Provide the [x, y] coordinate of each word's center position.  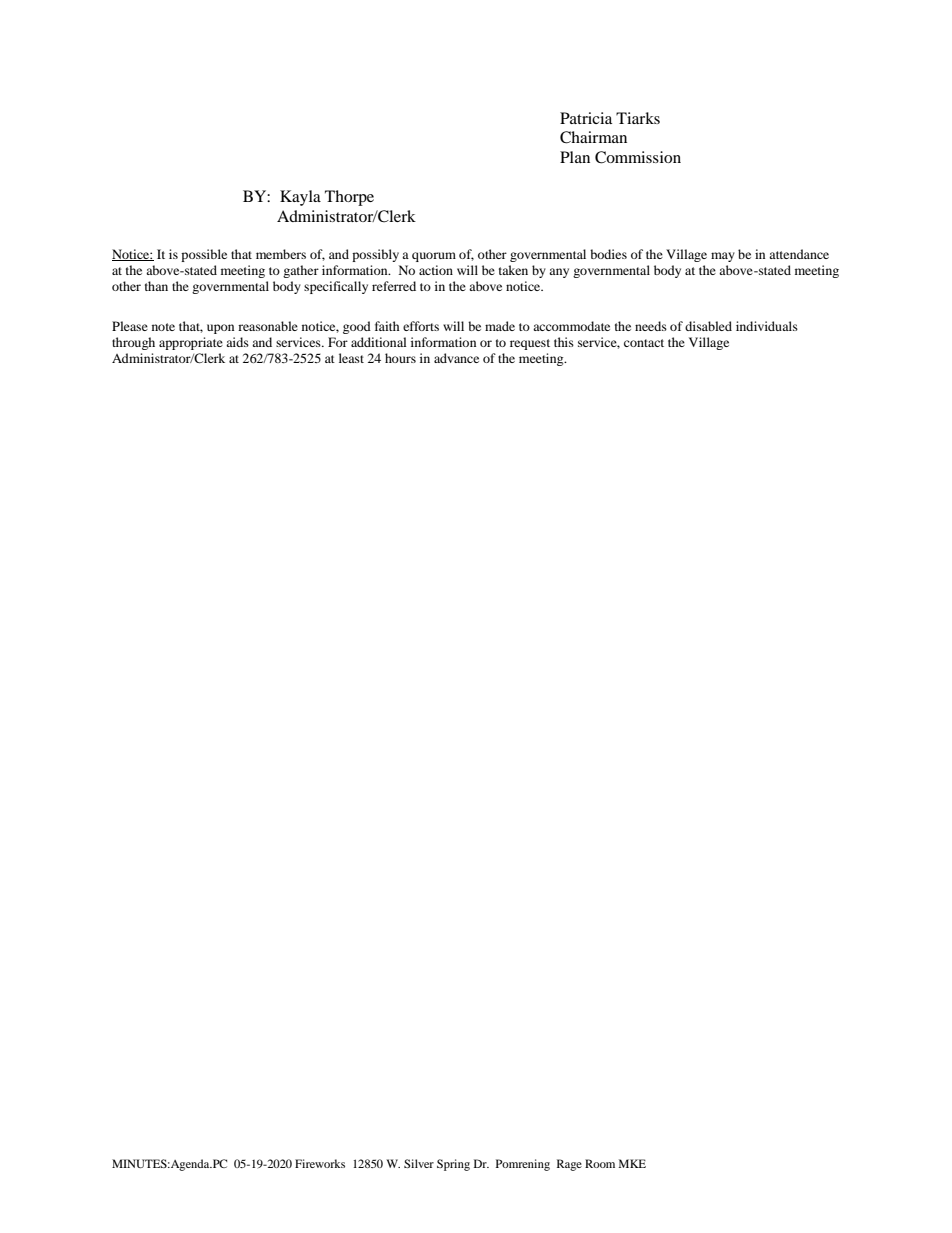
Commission [638, 157]
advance [456, 358]
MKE [632, 1163]
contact [644, 343]
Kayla [300, 198]
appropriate [191, 343]
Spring [453, 1165]
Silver [419, 1163]
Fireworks [320, 1163]
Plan [575, 157]
